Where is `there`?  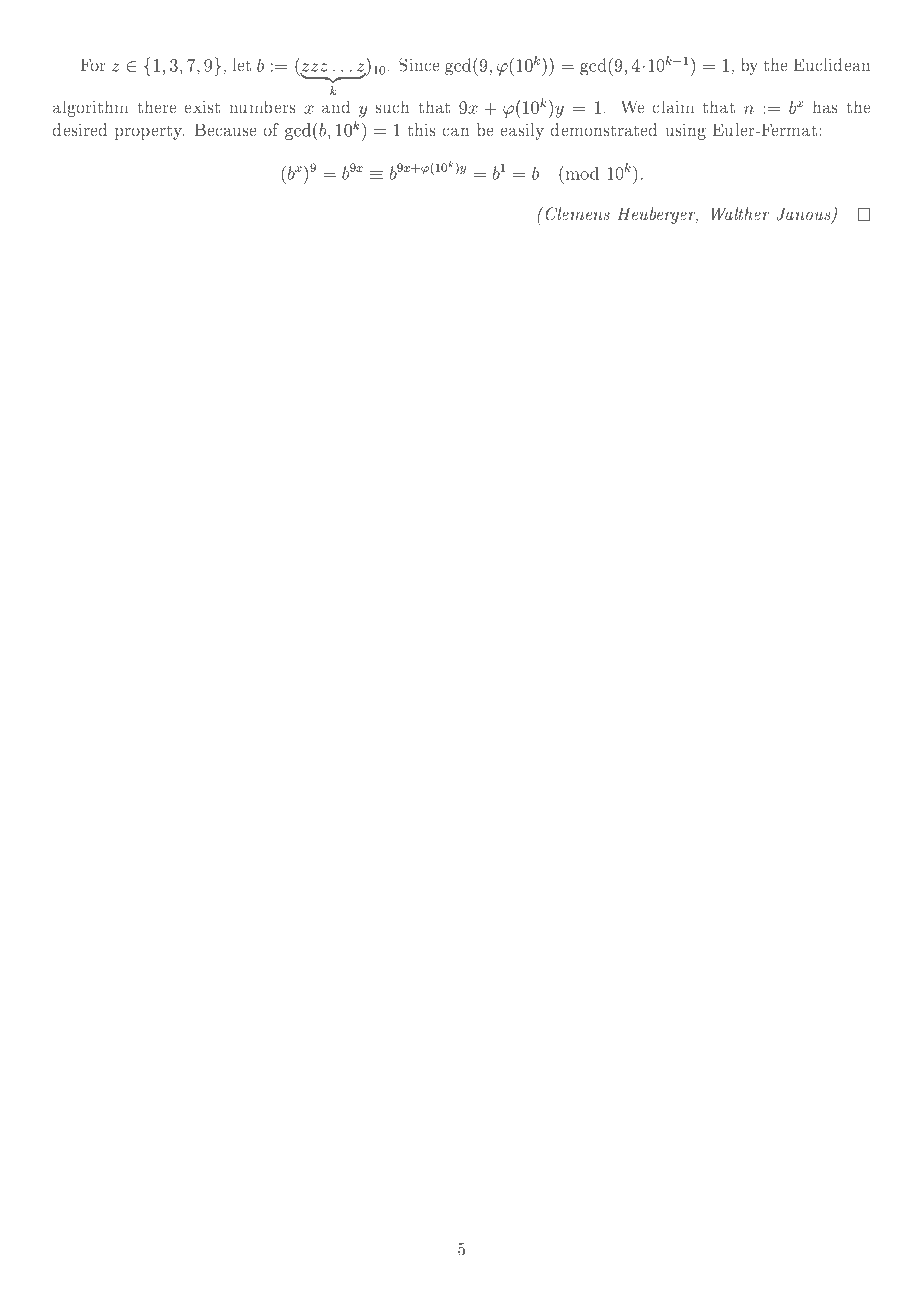 there is located at coordinates (157, 107).
